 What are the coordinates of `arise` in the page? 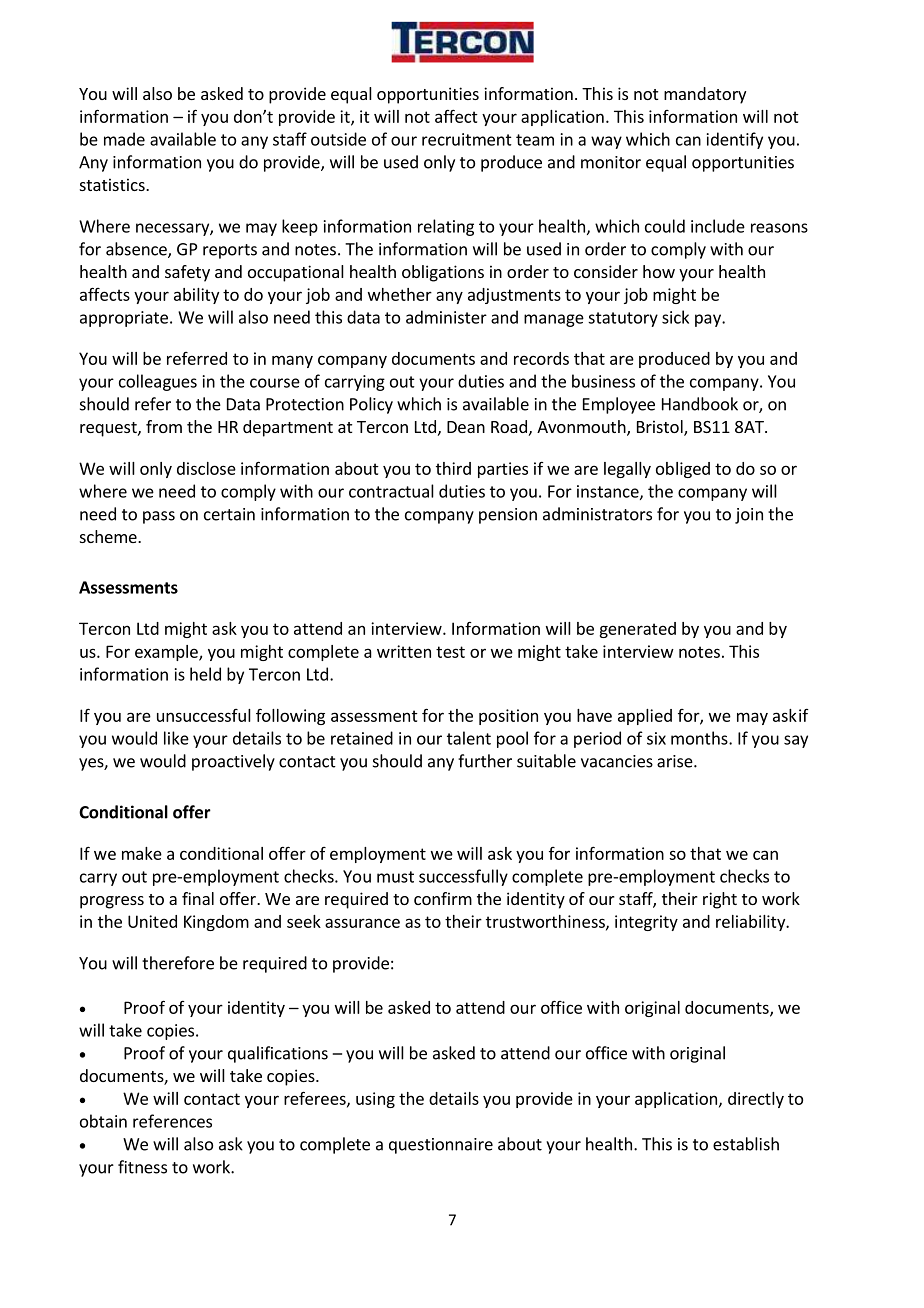 It's located at (676, 761).
